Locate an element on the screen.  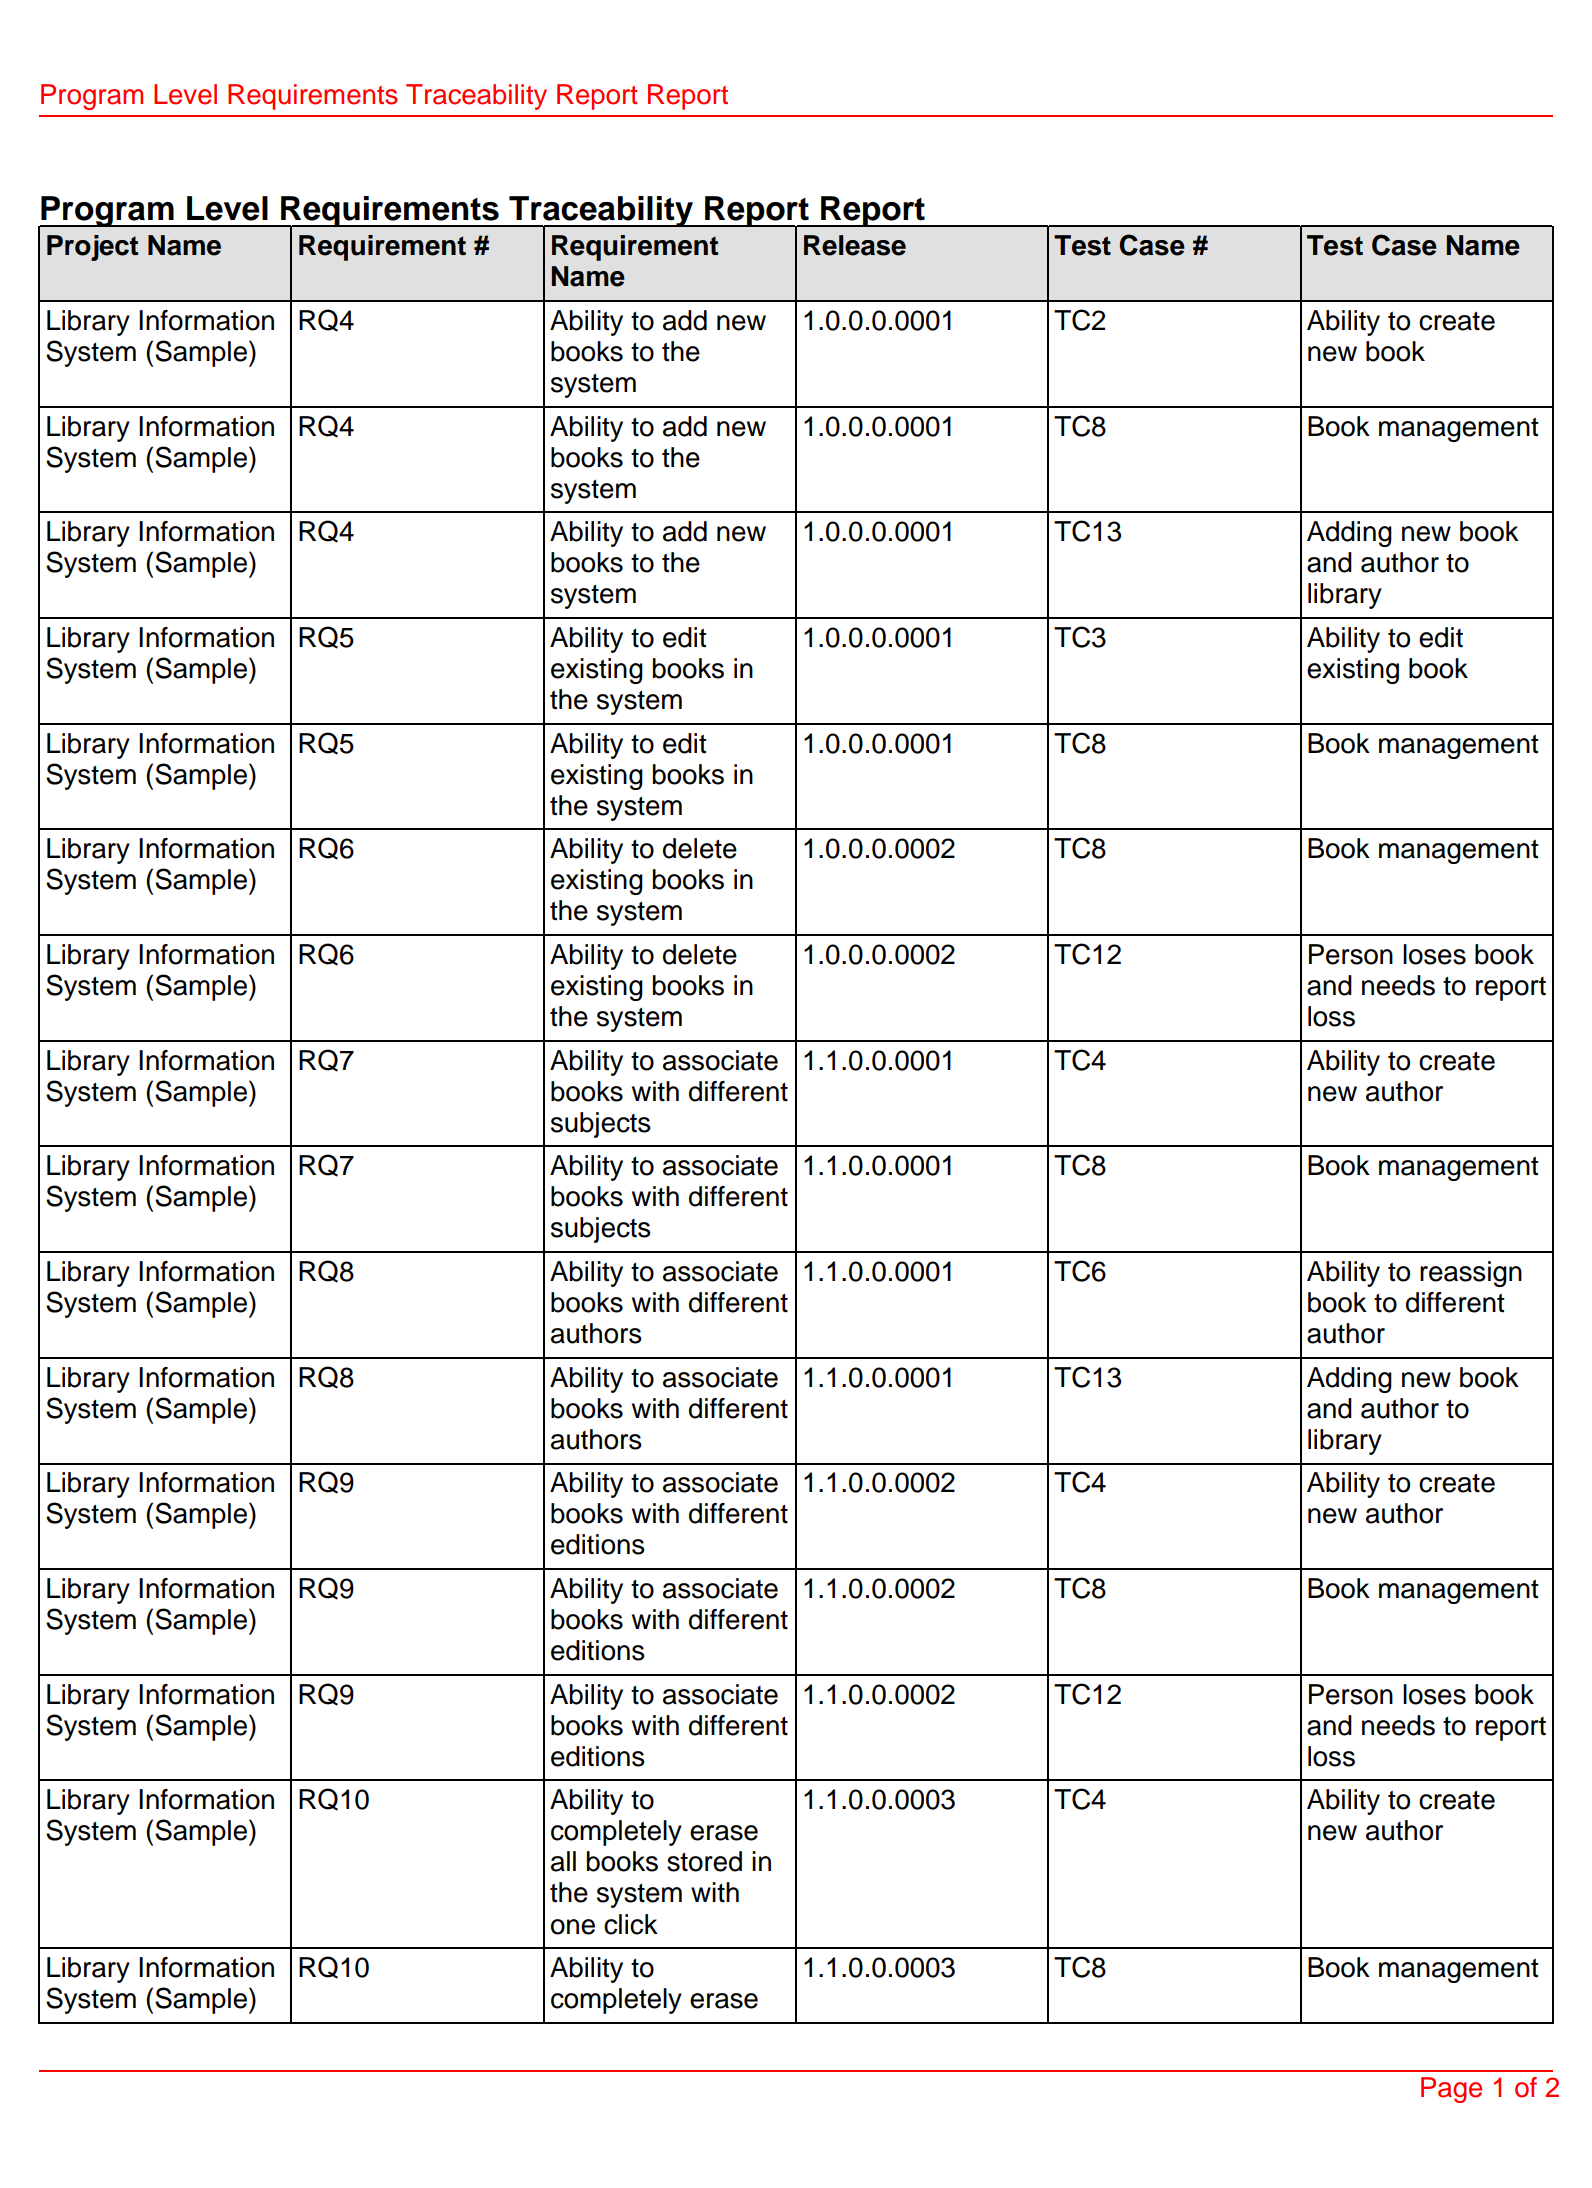
stored is located at coordinates (704, 1861).
